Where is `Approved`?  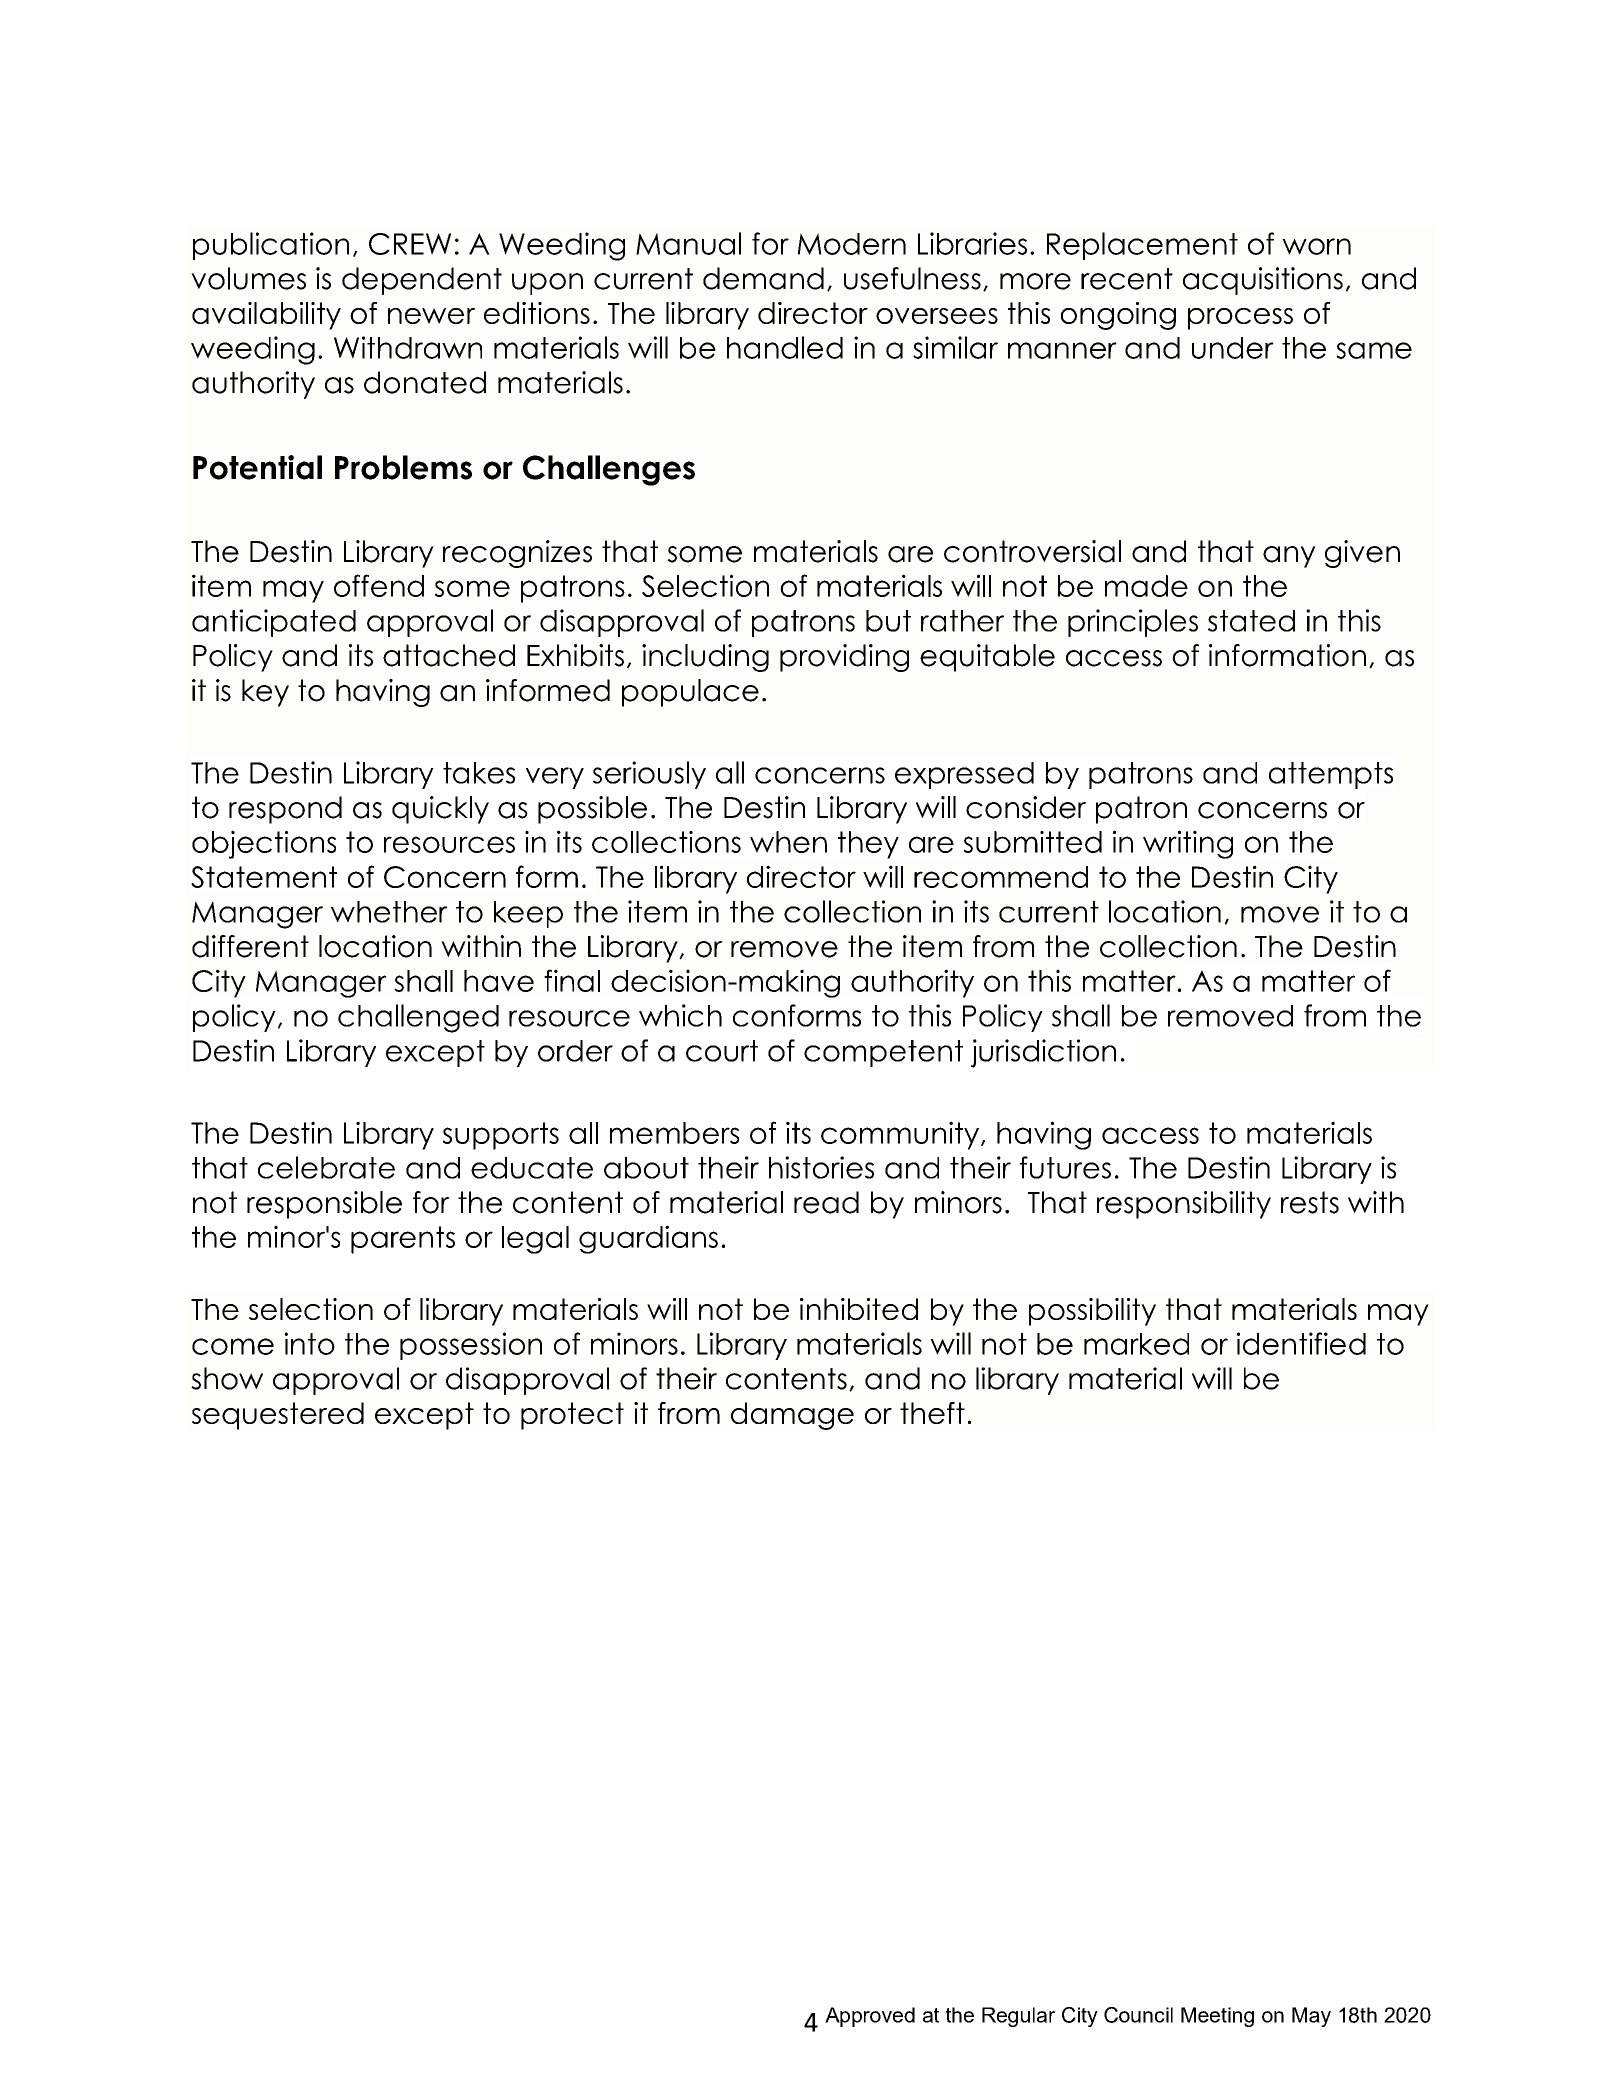 Approved is located at coordinates (870, 2017).
